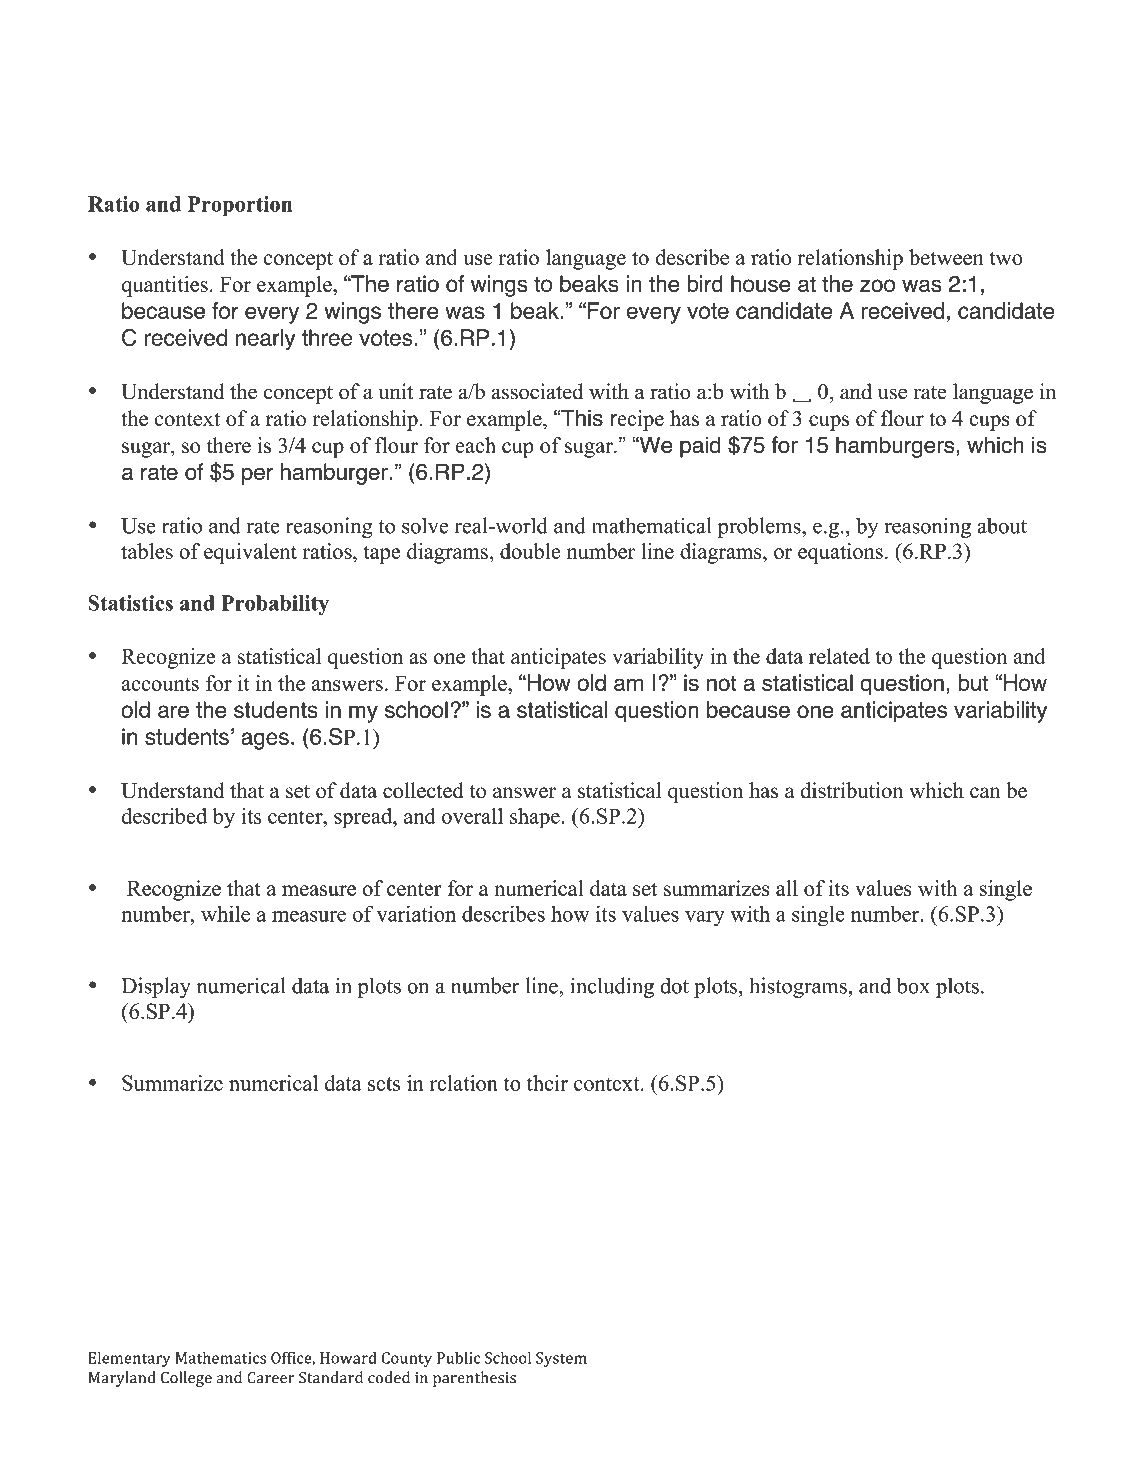  What do you see at coordinates (946, 257) in the screenshot?
I see `between` at bounding box center [946, 257].
